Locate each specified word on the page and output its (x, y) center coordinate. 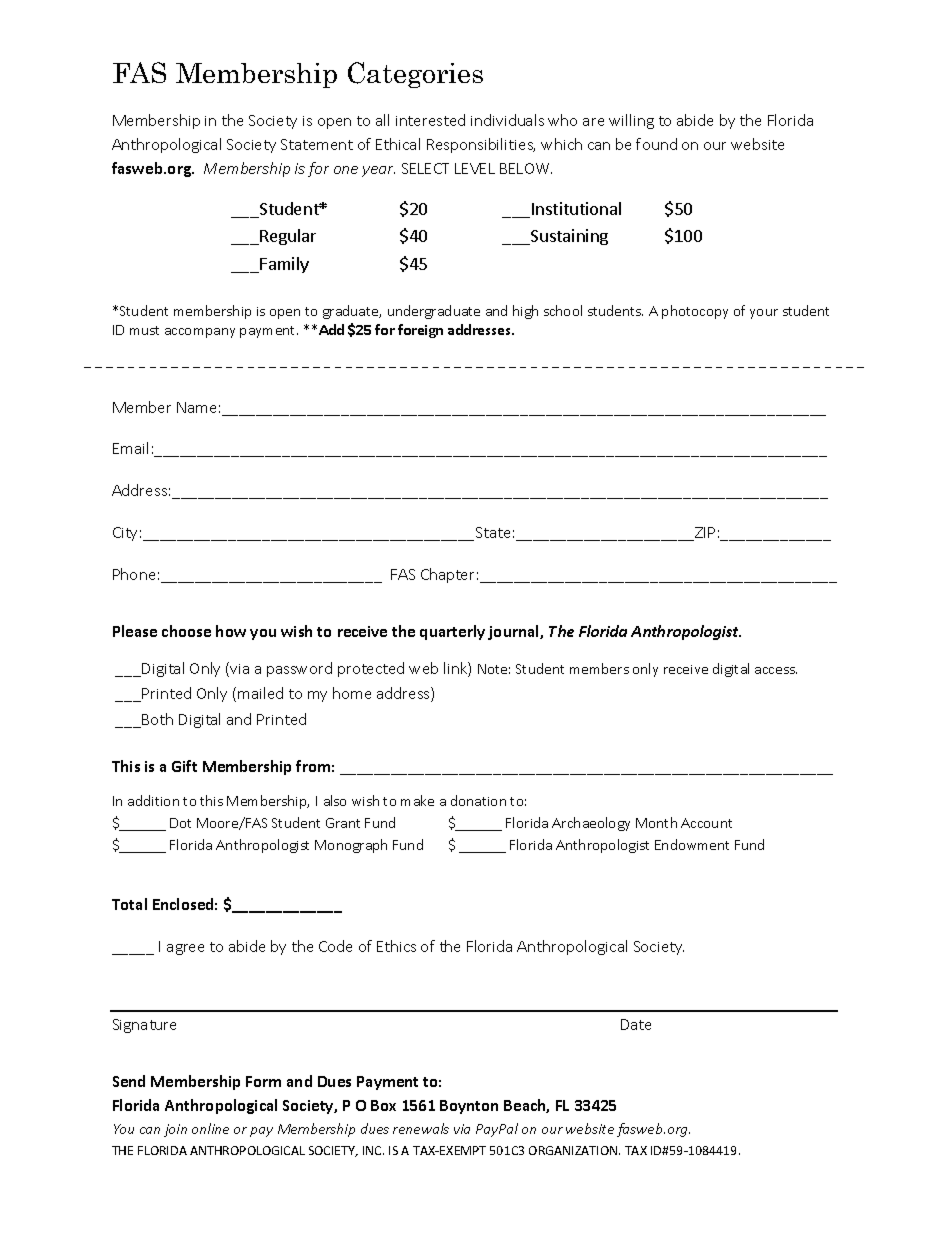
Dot (180, 823)
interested (430, 120)
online (210, 1128)
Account (706, 823)
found (656, 144)
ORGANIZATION (574, 1150)
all (382, 120)
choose (186, 631)
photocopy (695, 312)
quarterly (452, 632)
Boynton (469, 1107)
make (417, 800)
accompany (200, 333)
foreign (420, 331)
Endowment (692, 844)
